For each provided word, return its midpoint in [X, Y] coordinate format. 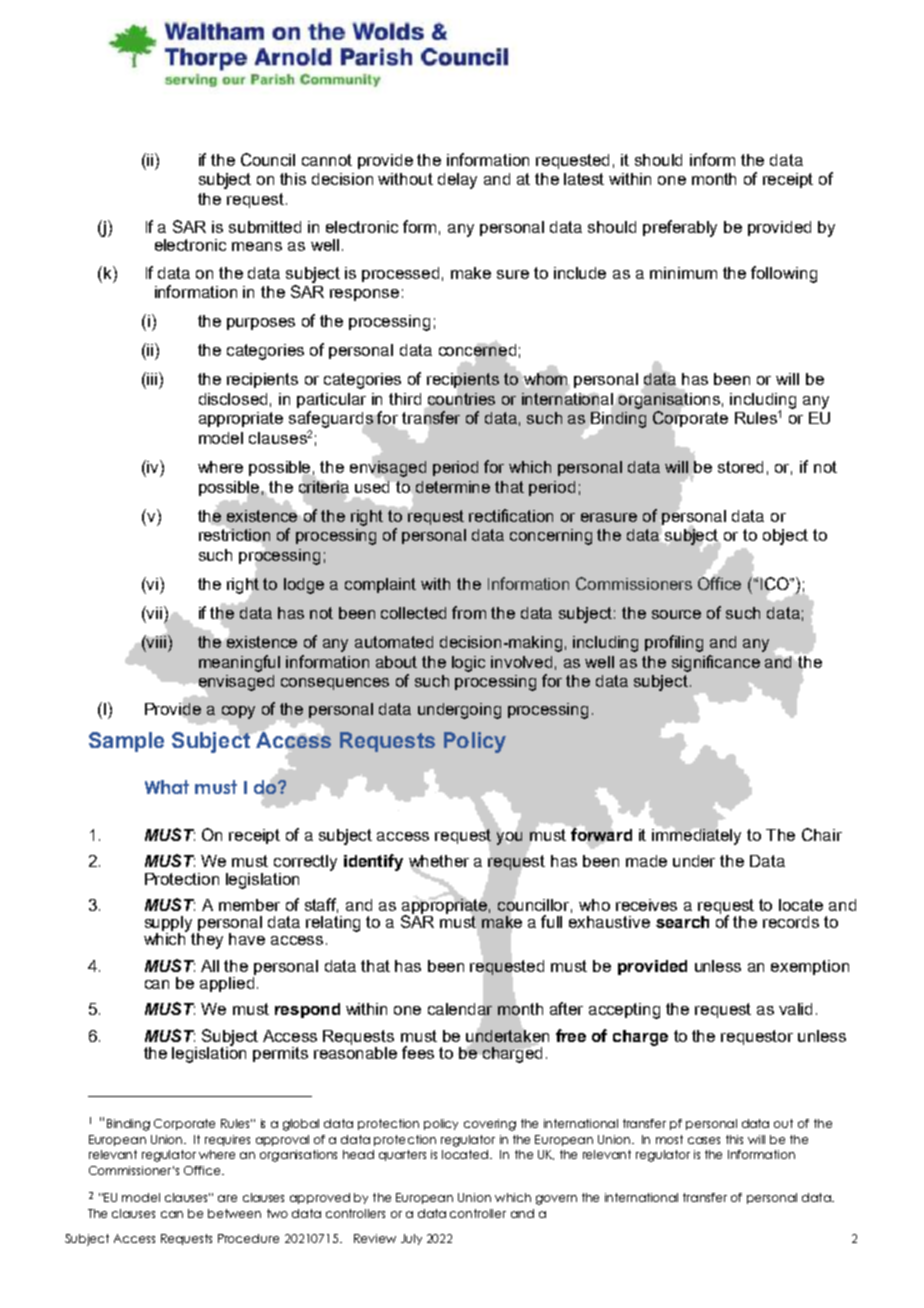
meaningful [239, 663]
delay [457, 181]
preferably [680, 228]
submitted [265, 227]
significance [716, 663]
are [227, 1198]
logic [468, 664]
